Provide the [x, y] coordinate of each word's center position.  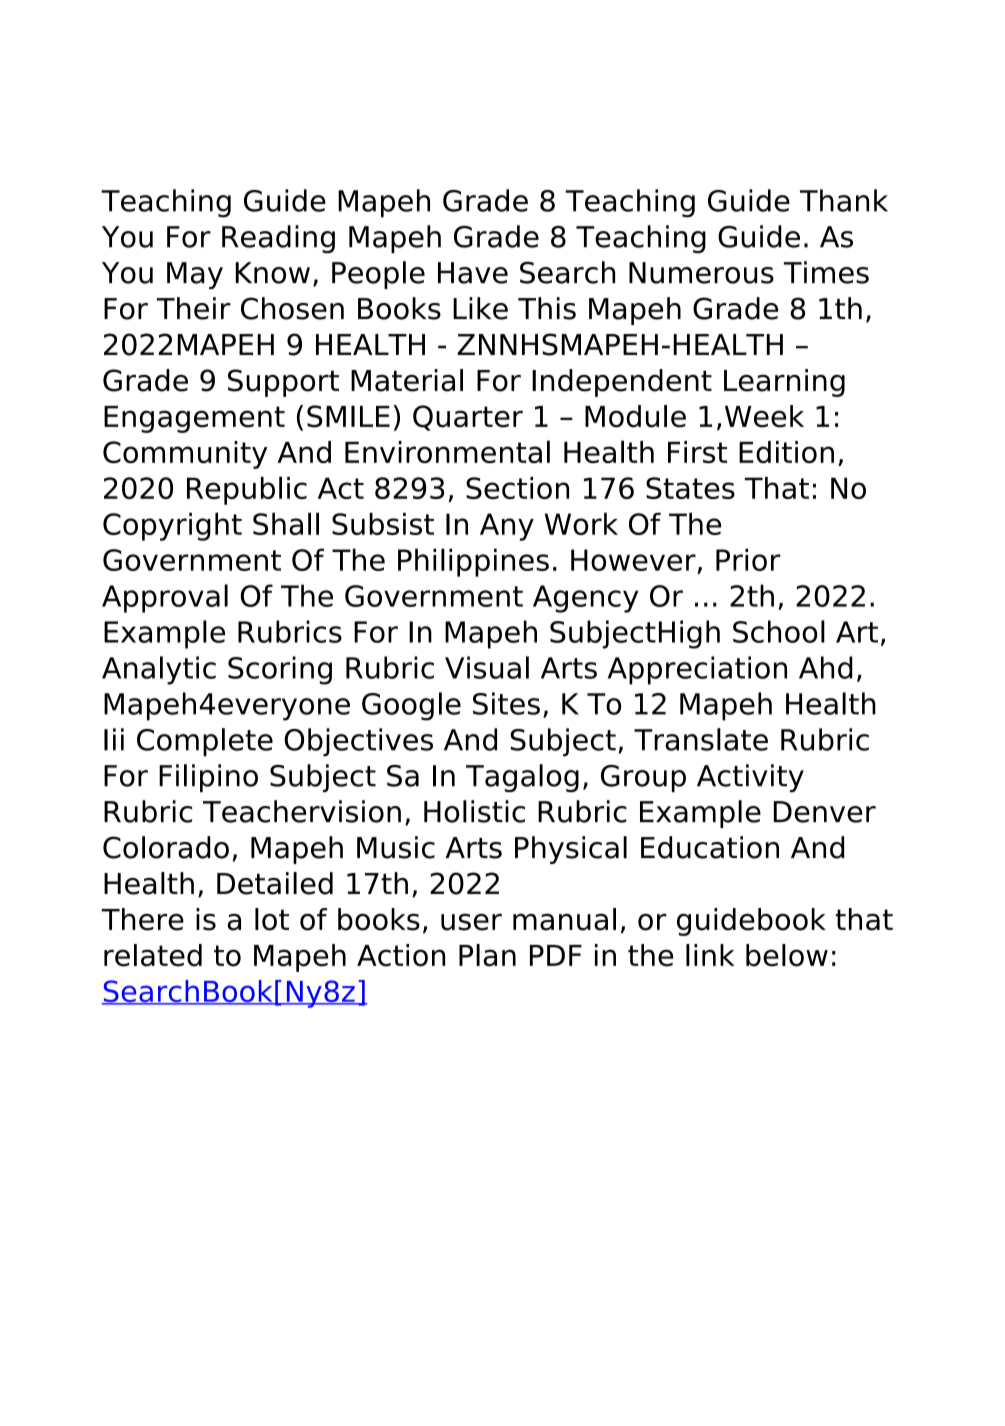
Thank [844, 200]
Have [473, 273]
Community [185, 455]
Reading [278, 239]
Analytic [159, 670]
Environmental [447, 451]
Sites [506, 703]
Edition [786, 452]
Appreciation [697, 670]
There [142, 919]
